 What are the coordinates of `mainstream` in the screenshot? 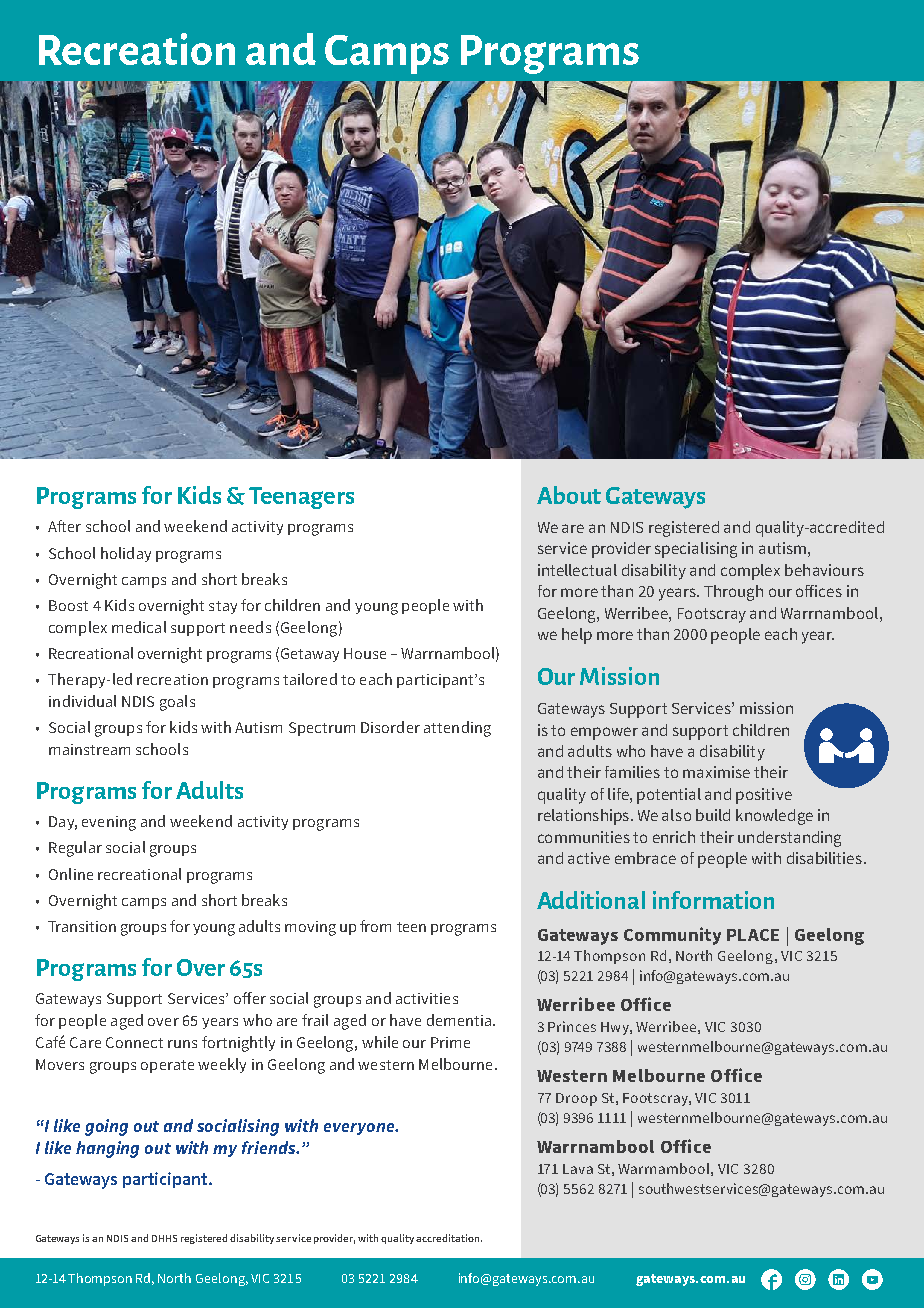 It's located at (89, 749).
